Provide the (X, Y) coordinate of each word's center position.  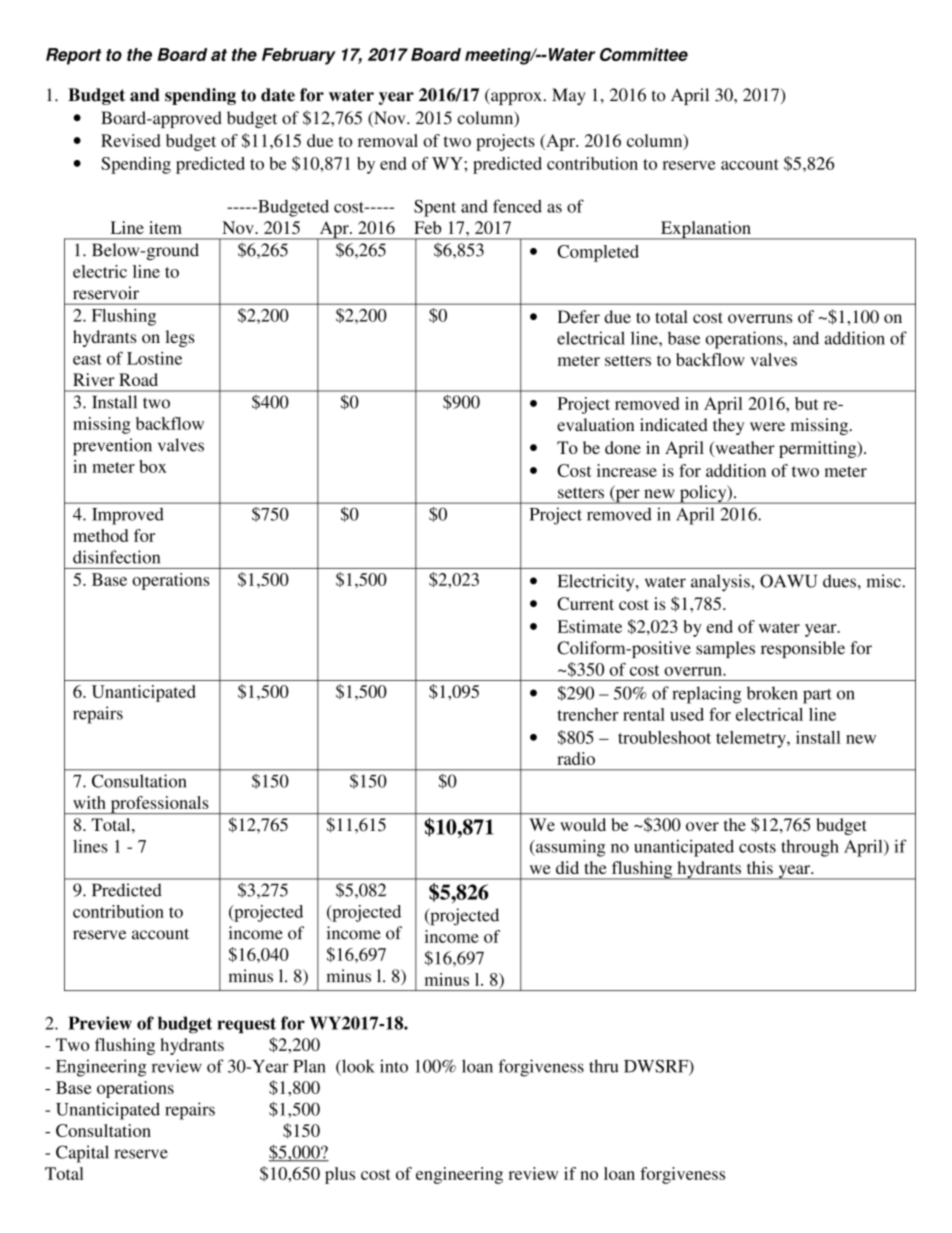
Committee (644, 54)
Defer (578, 316)
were (767, 426)
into (394, 1066)
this (760, 867)
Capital (82, 1154)
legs (180, 338)
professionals (159, 805)
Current (585, 603)
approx (515, 98)
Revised (130, 140)
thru (604, 1066)
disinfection (116, 557)
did (567, 867)
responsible (803, 649)
